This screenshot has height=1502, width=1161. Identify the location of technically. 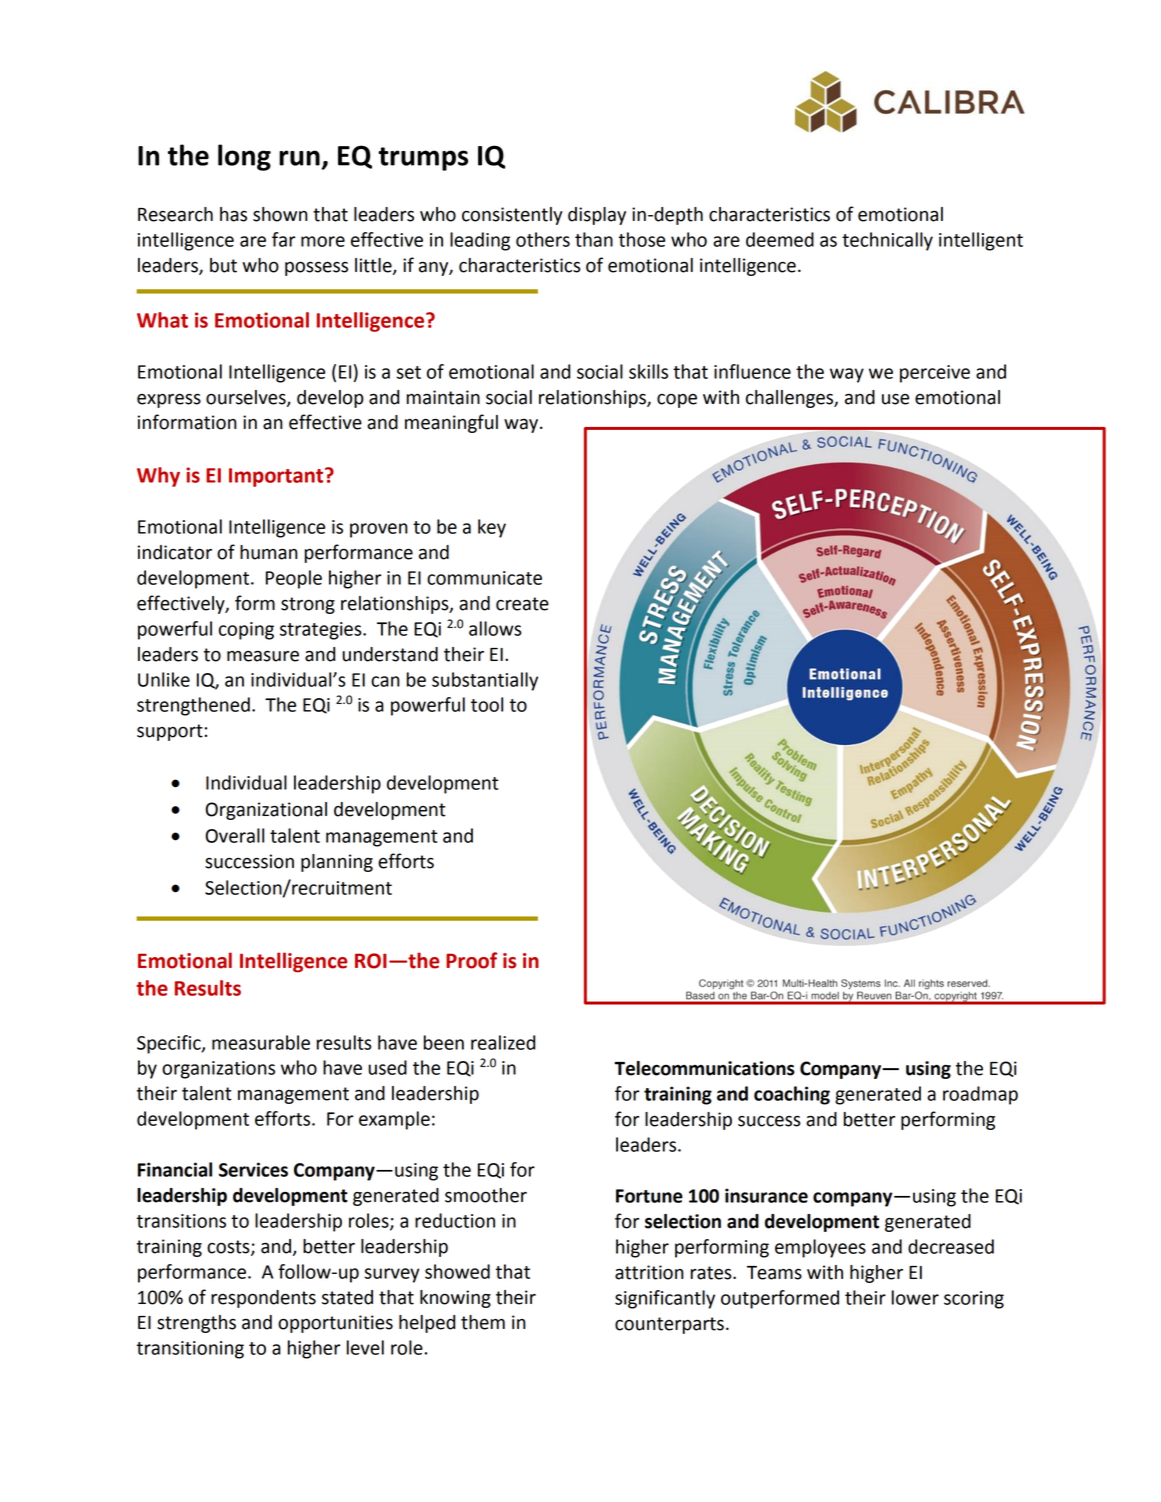
(887, 241).
